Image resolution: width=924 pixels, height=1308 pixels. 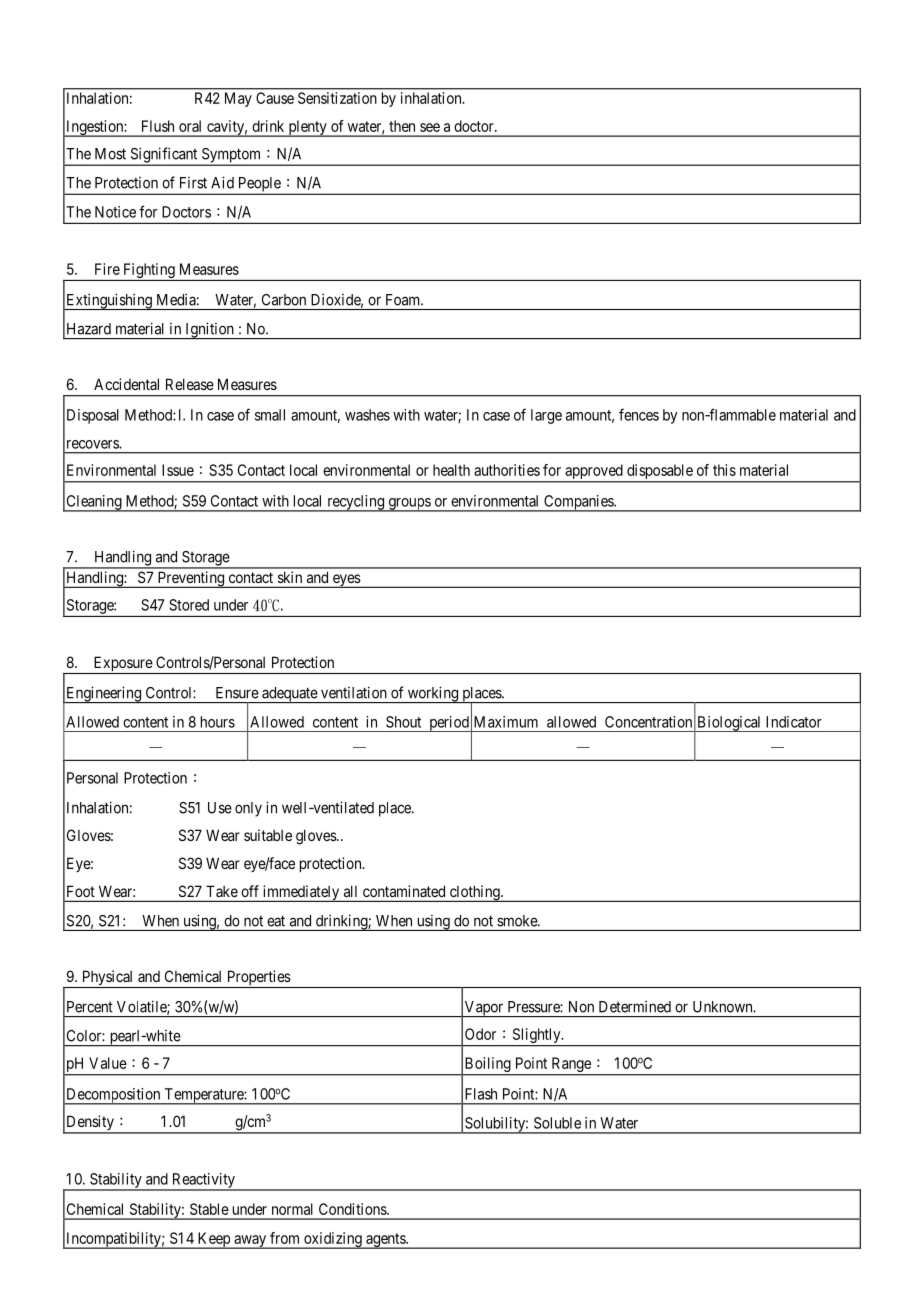 I want to click on Take, so click(x=222, y=891).
